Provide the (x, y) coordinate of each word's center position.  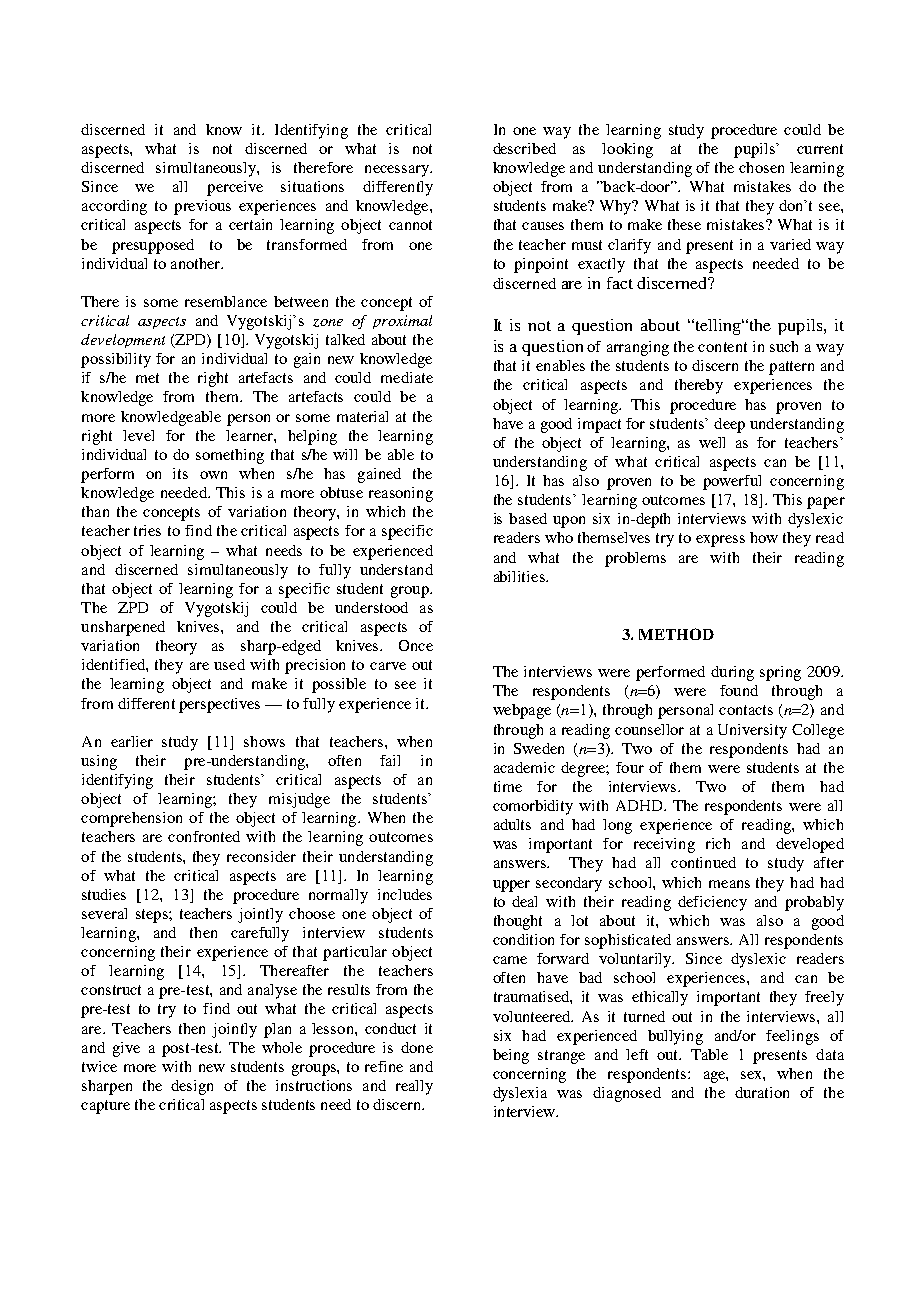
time (508, 786)
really (414, 1087)
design (192, 1087)
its (180, 473)
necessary (398, 171)
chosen (761, 167)
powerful (732, 482)
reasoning (401, 494)
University (752, 731)
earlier (132, 741)
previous (202, 207)
